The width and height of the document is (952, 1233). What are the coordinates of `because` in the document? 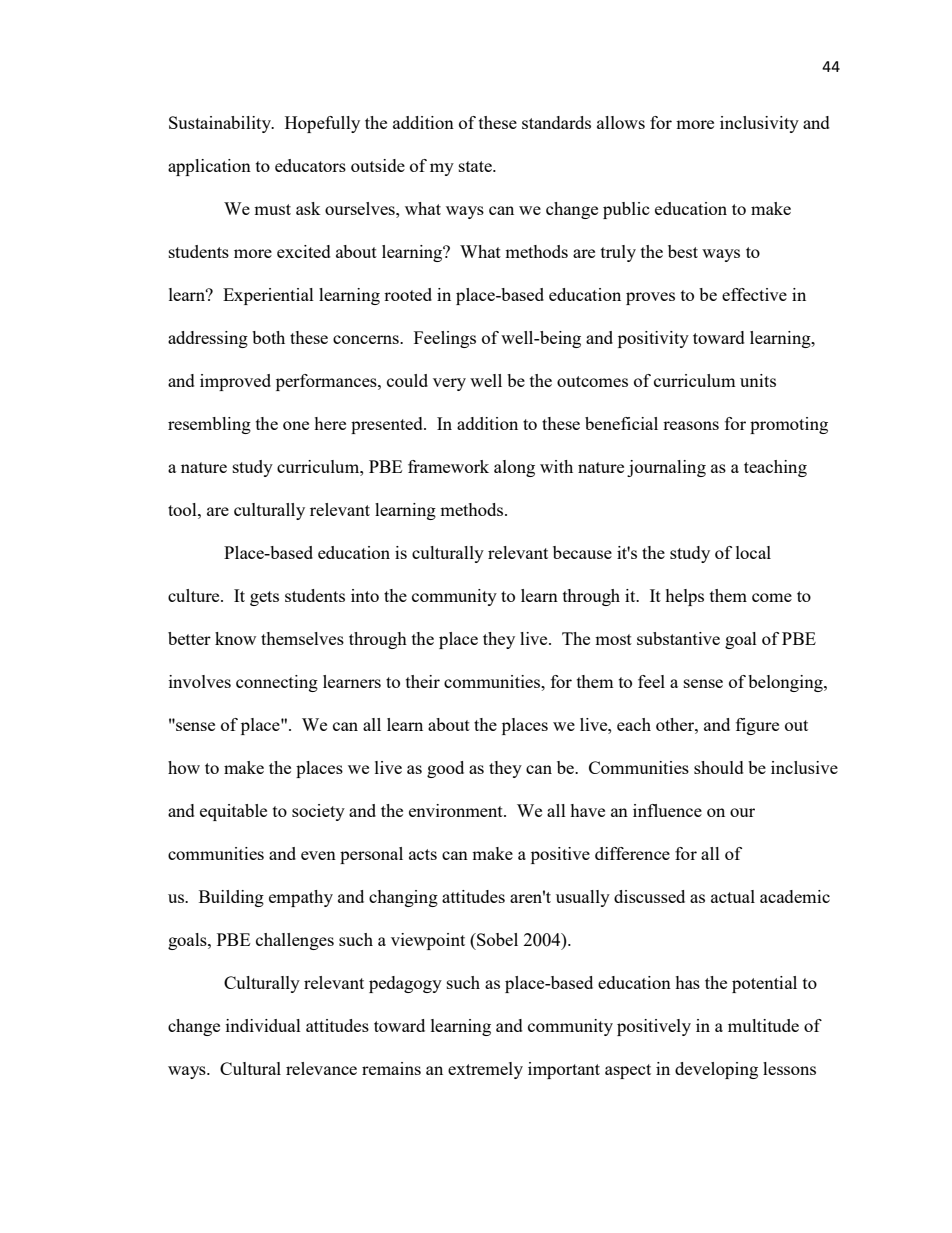 It's located at (582, 552).
